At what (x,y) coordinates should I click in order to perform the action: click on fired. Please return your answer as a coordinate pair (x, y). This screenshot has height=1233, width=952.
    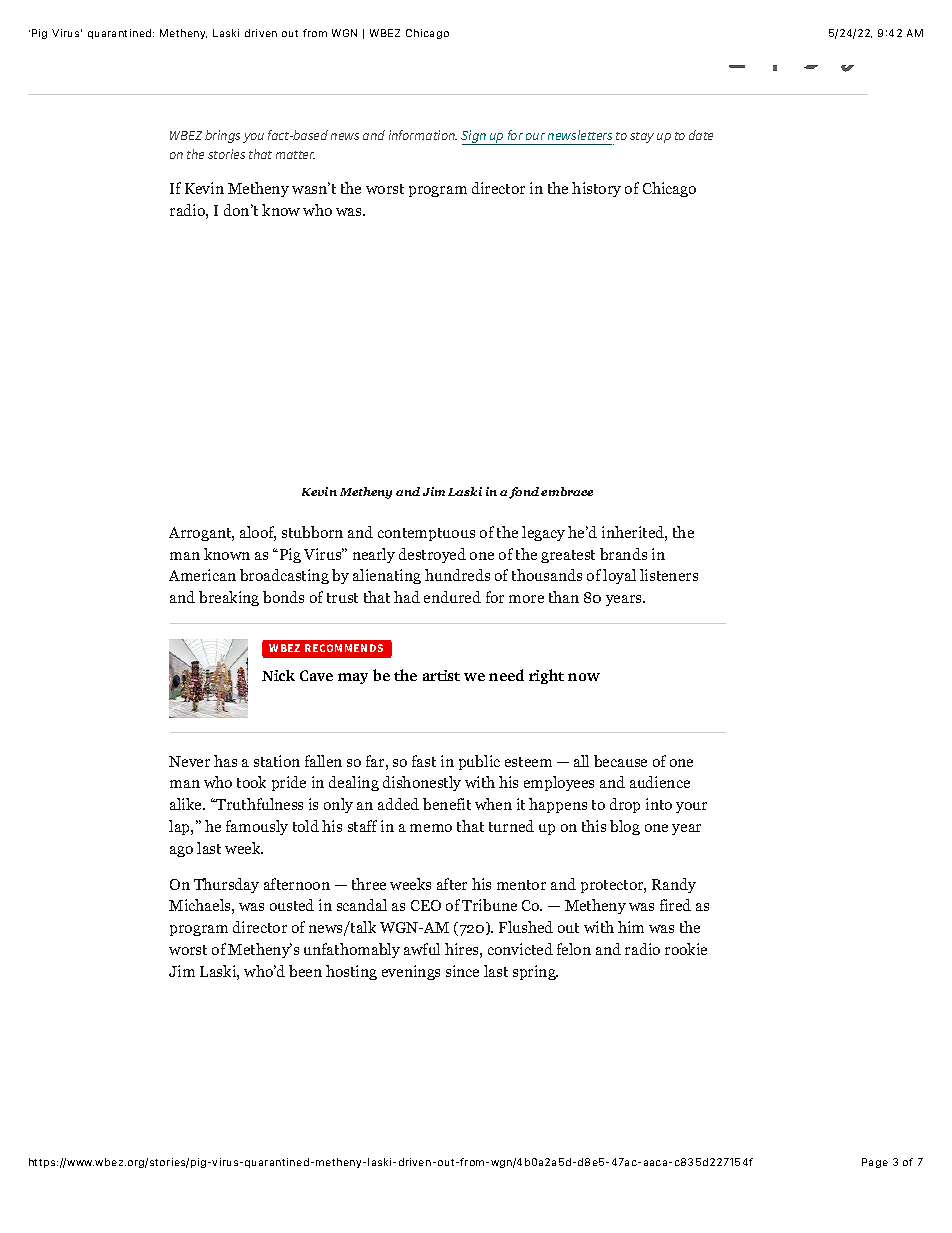
    Looking at the image, I should click on (675, 905).
